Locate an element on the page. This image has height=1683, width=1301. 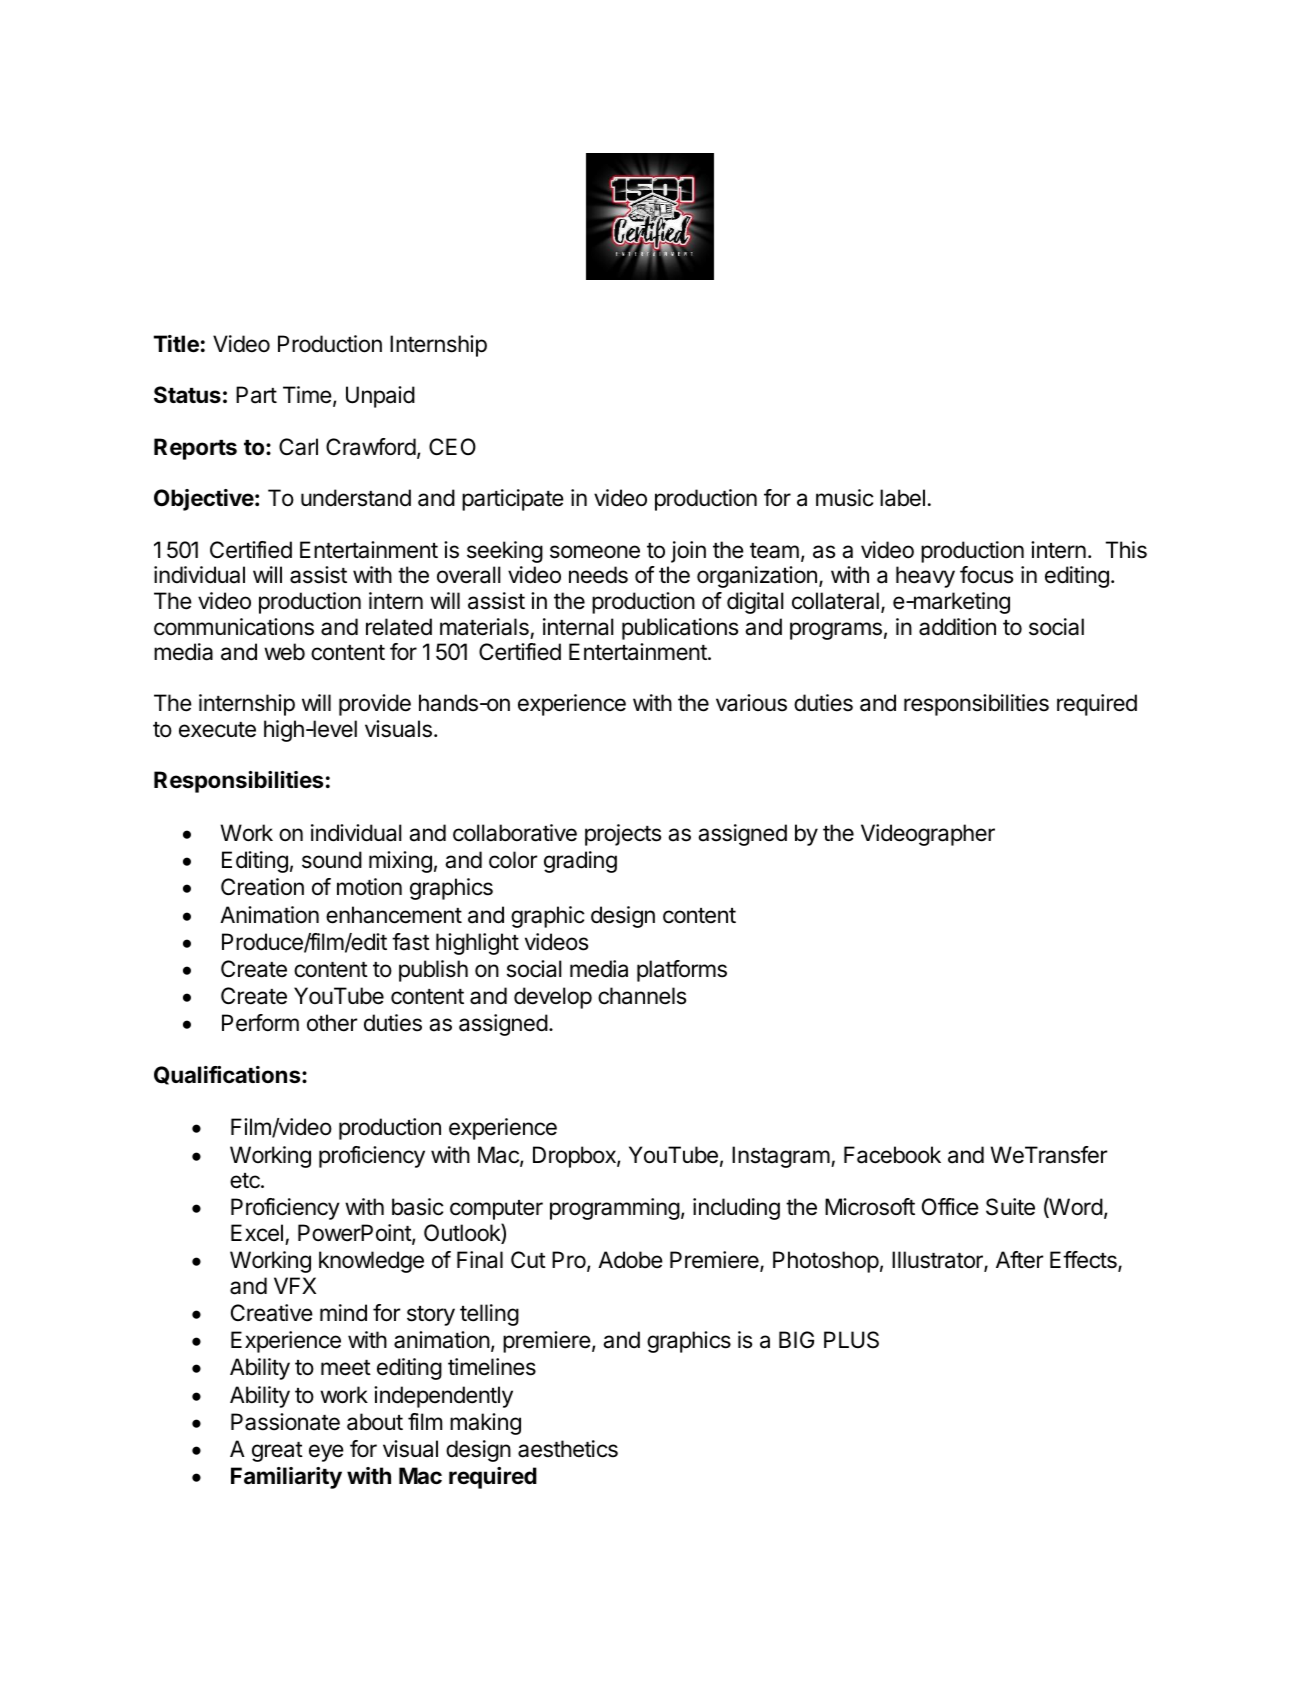
PLUS is located at coordinates (851, 1340).
